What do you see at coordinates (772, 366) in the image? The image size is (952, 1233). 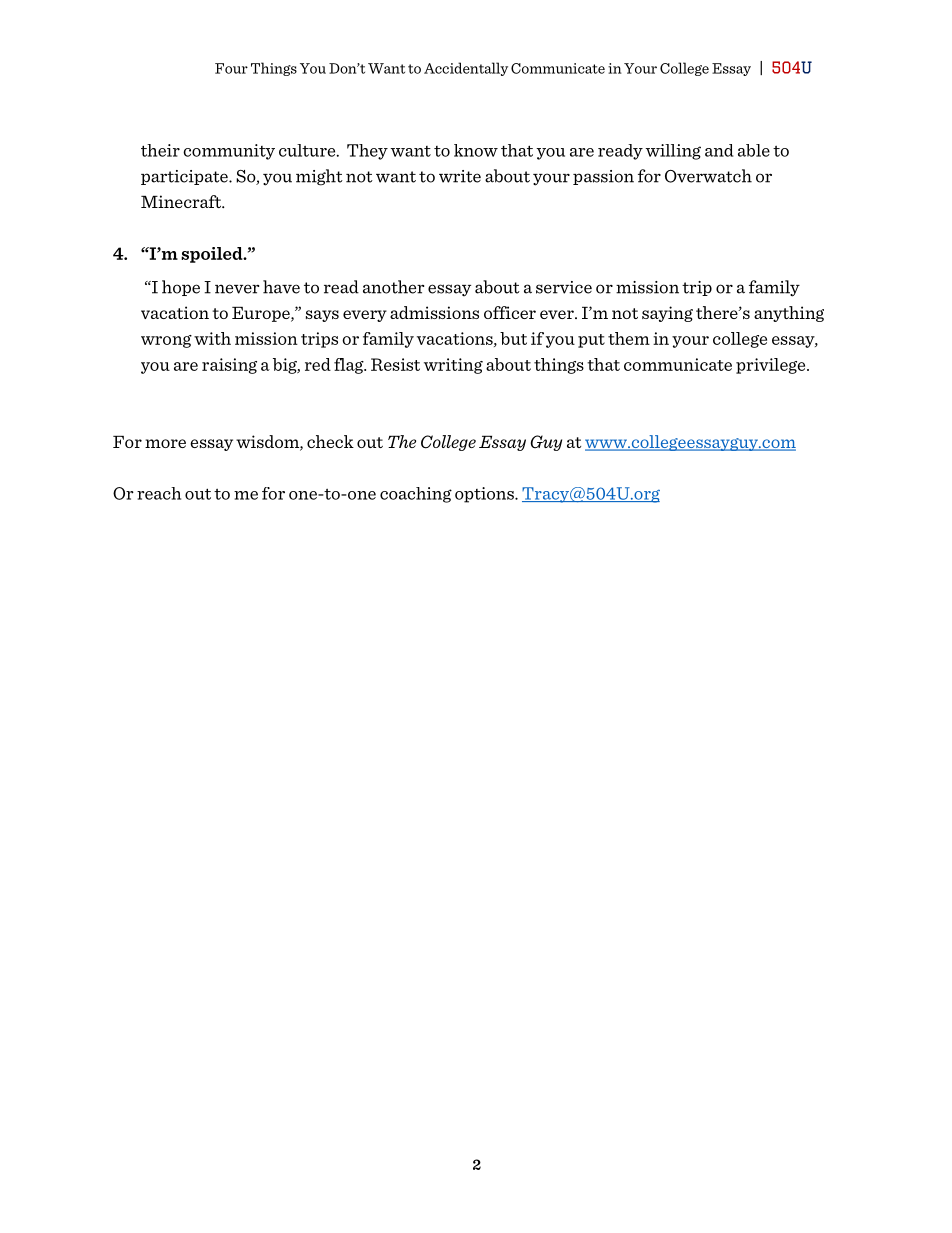 I see `privilege` at bounding box center [772, 366].
